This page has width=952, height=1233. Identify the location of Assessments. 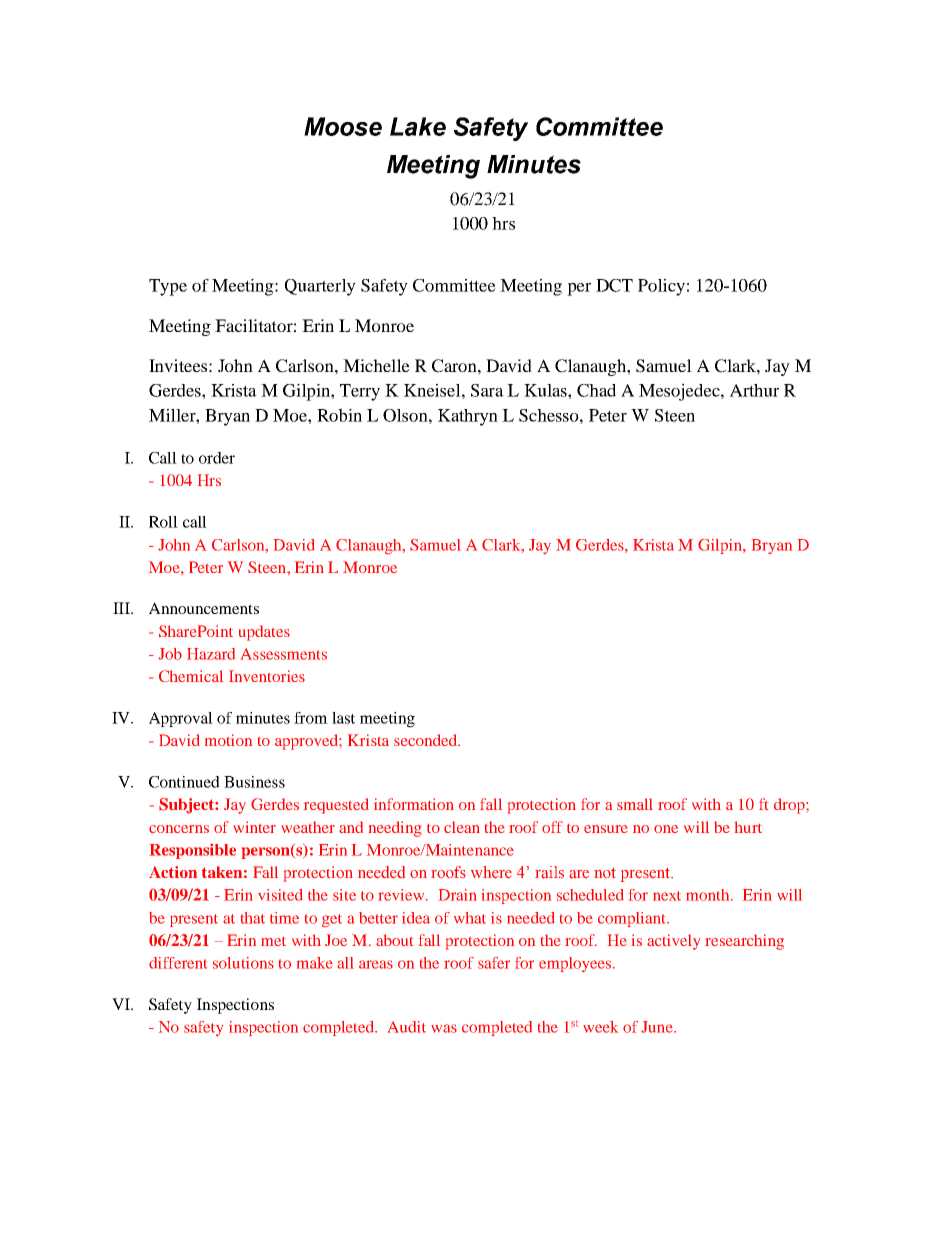
(284, 654).
